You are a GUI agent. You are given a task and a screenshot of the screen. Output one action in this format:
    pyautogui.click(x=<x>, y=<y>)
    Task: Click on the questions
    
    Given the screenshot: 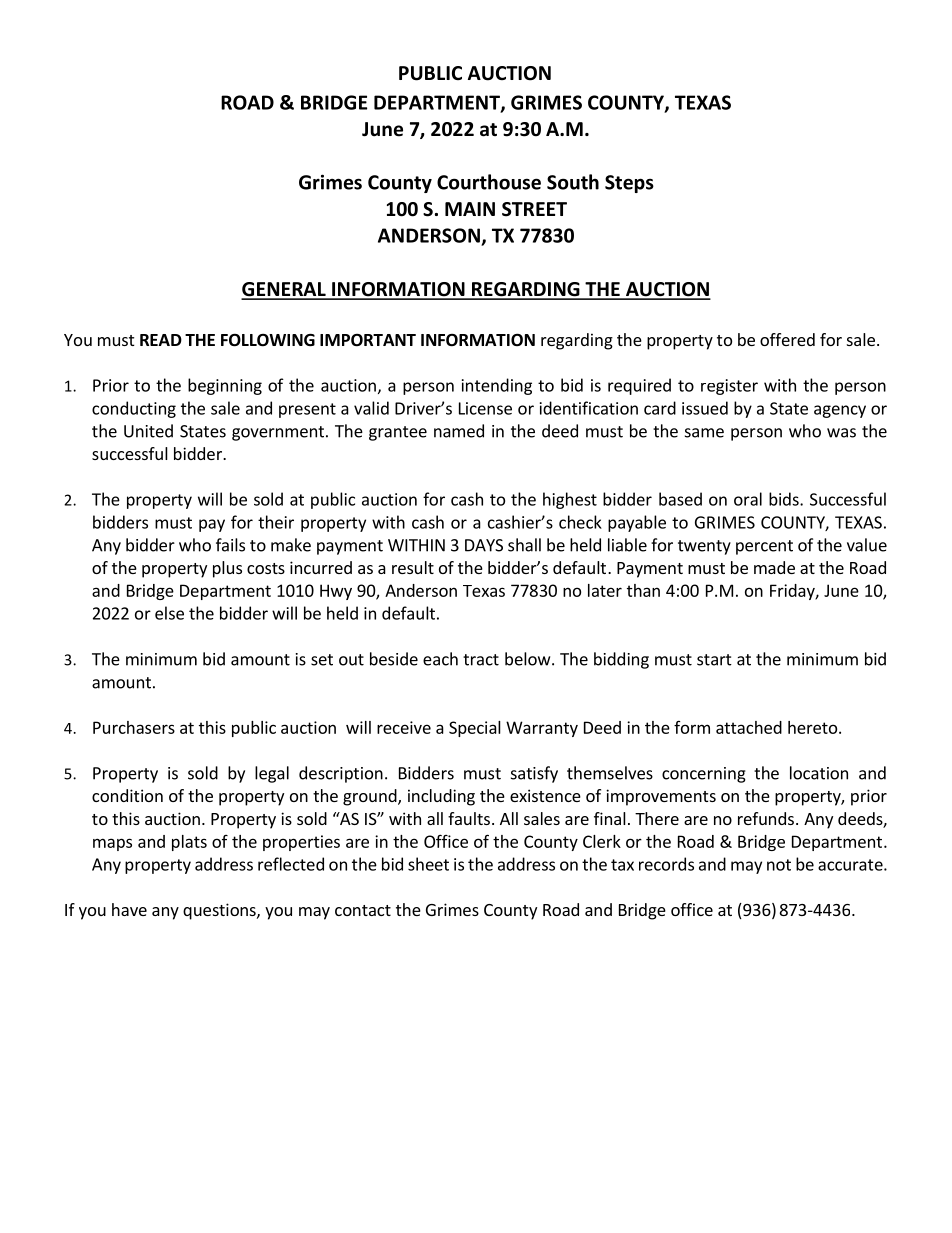 What is the action you would take?
    pyautogui.click(x=220, y=911)
